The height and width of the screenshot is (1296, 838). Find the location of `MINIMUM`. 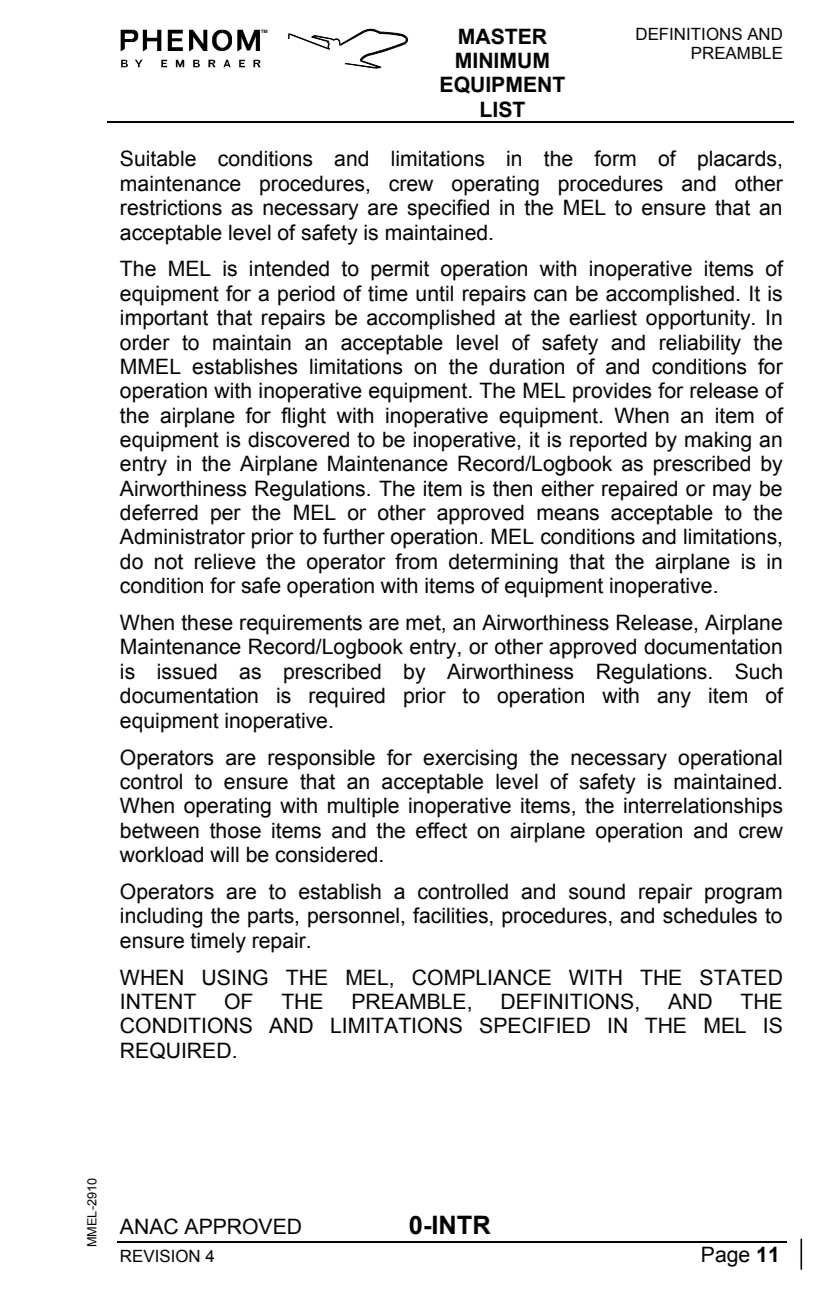

MINIMUM is located at coordinates (502, 60).
